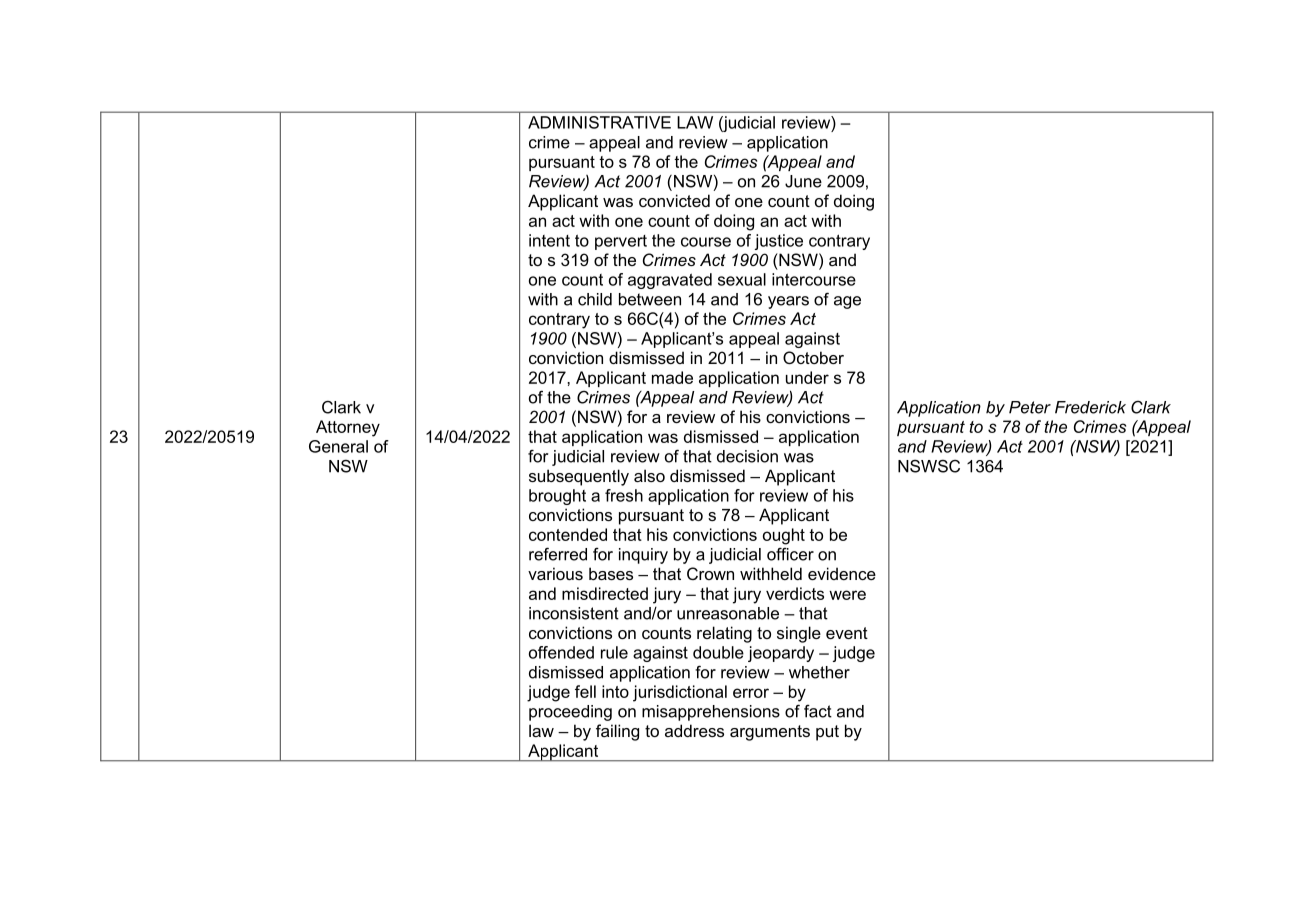 This screenshot has width=1308, height=924. Describe the element at coordinates (694, 730) in the screenshot. I see `address` at that location.
